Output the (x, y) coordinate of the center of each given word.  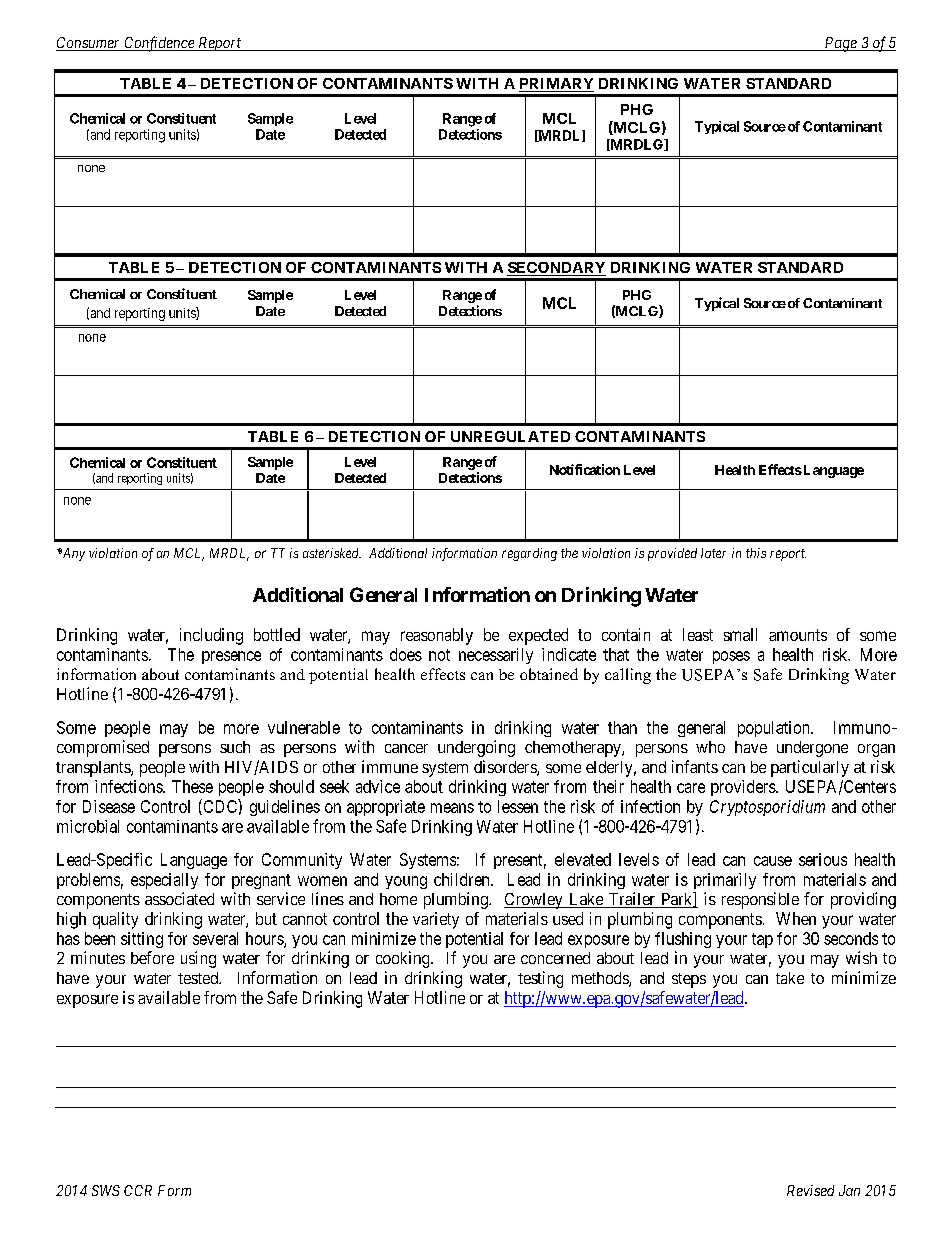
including (211, 636)
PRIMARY (556, 83)
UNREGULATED (510, 436)
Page (840, 44)
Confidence (159, 44)
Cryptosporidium (767, 808)
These (192, 786)
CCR (138, 1190)
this (756, 553)
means (452, 808)
